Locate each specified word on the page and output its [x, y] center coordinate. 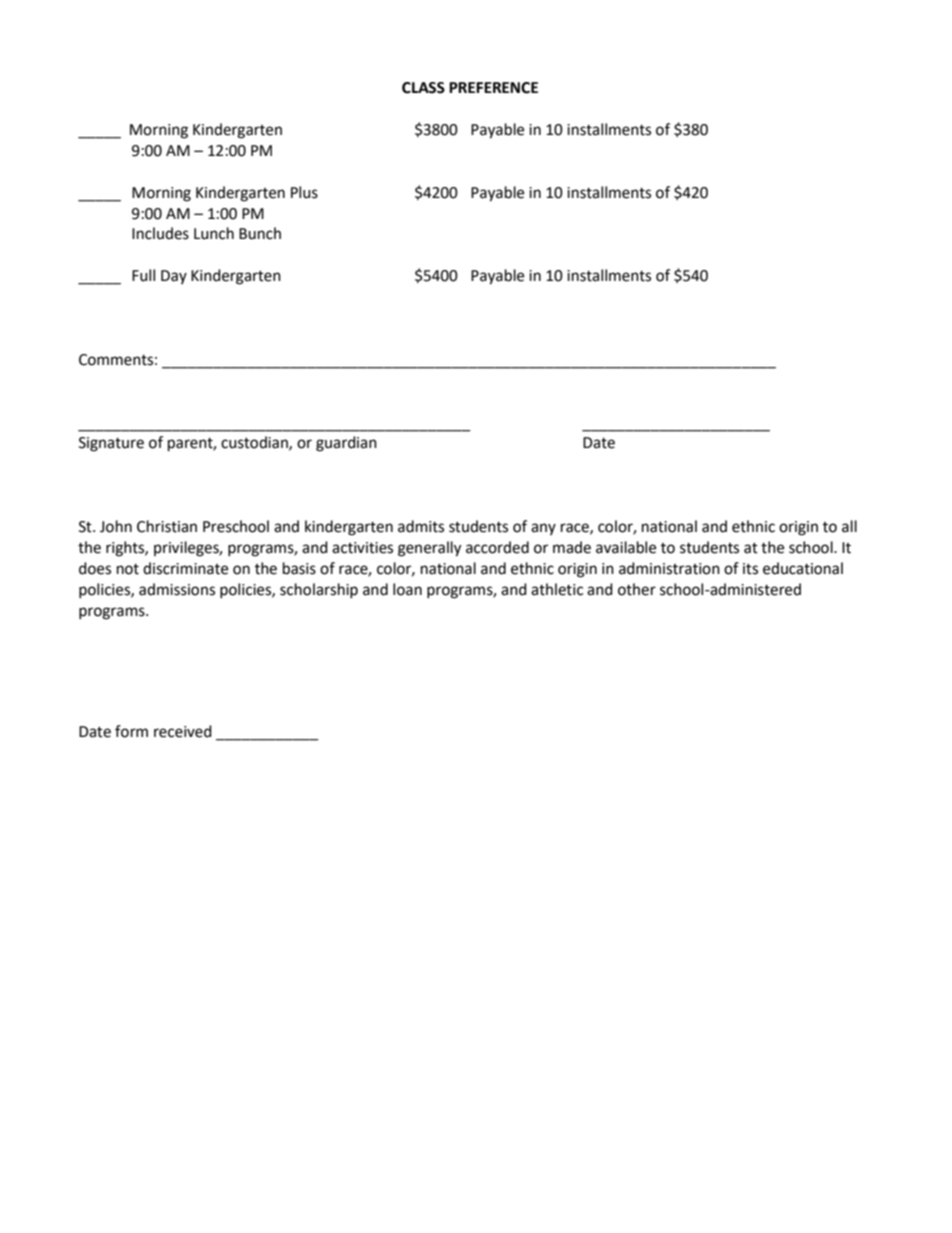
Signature [111, 444]
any [543, 529]
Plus [304, 192]
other [637, 589]
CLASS [423, 88]
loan [407, 589]
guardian [346, 444]
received [183, 731]
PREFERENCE [493, 88]
